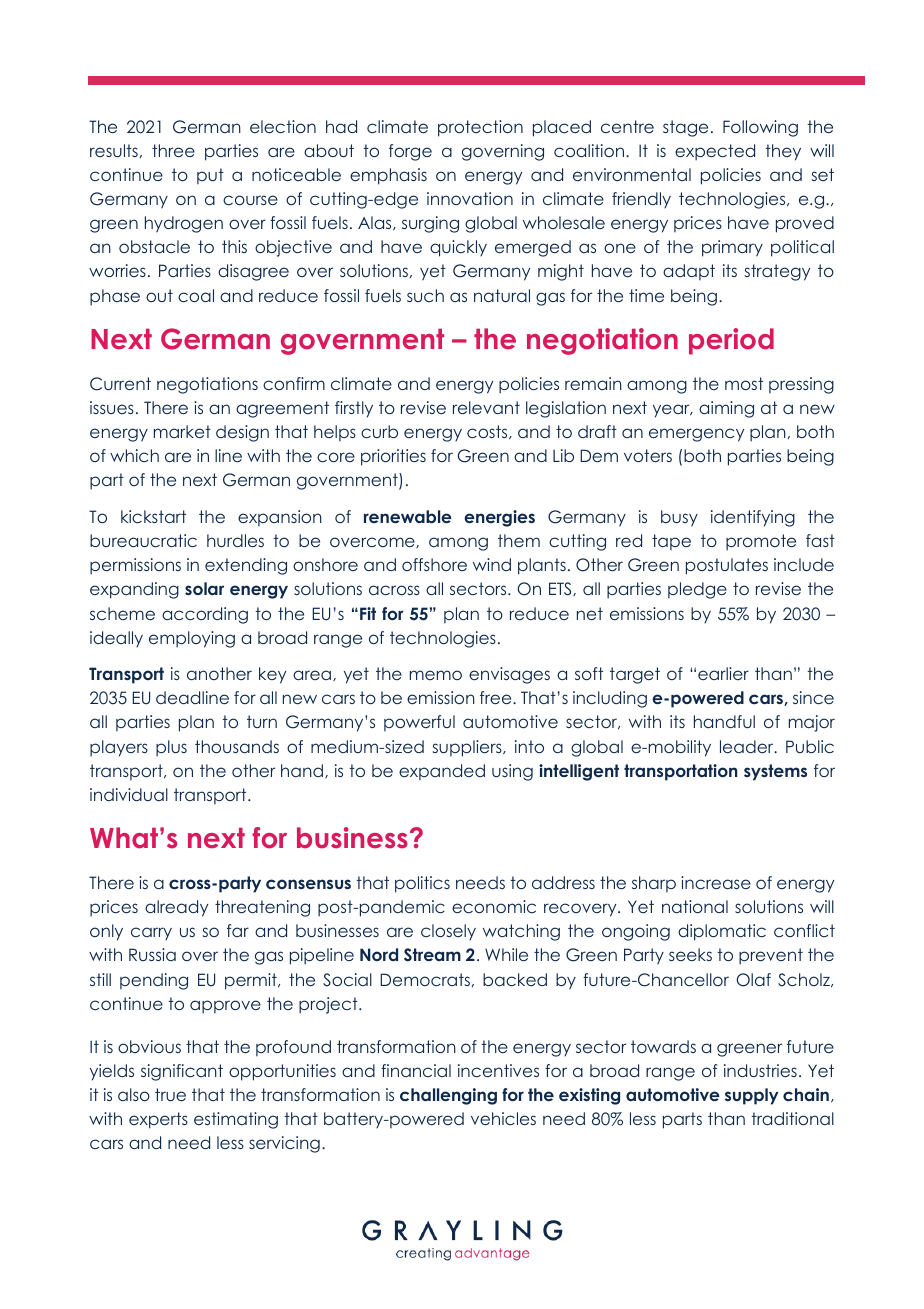 The height and width of the page is (1309, 924). What do you see at coordinates (158, 1120) in the page?
I see `experts` at bounding box center [158, 1120].
